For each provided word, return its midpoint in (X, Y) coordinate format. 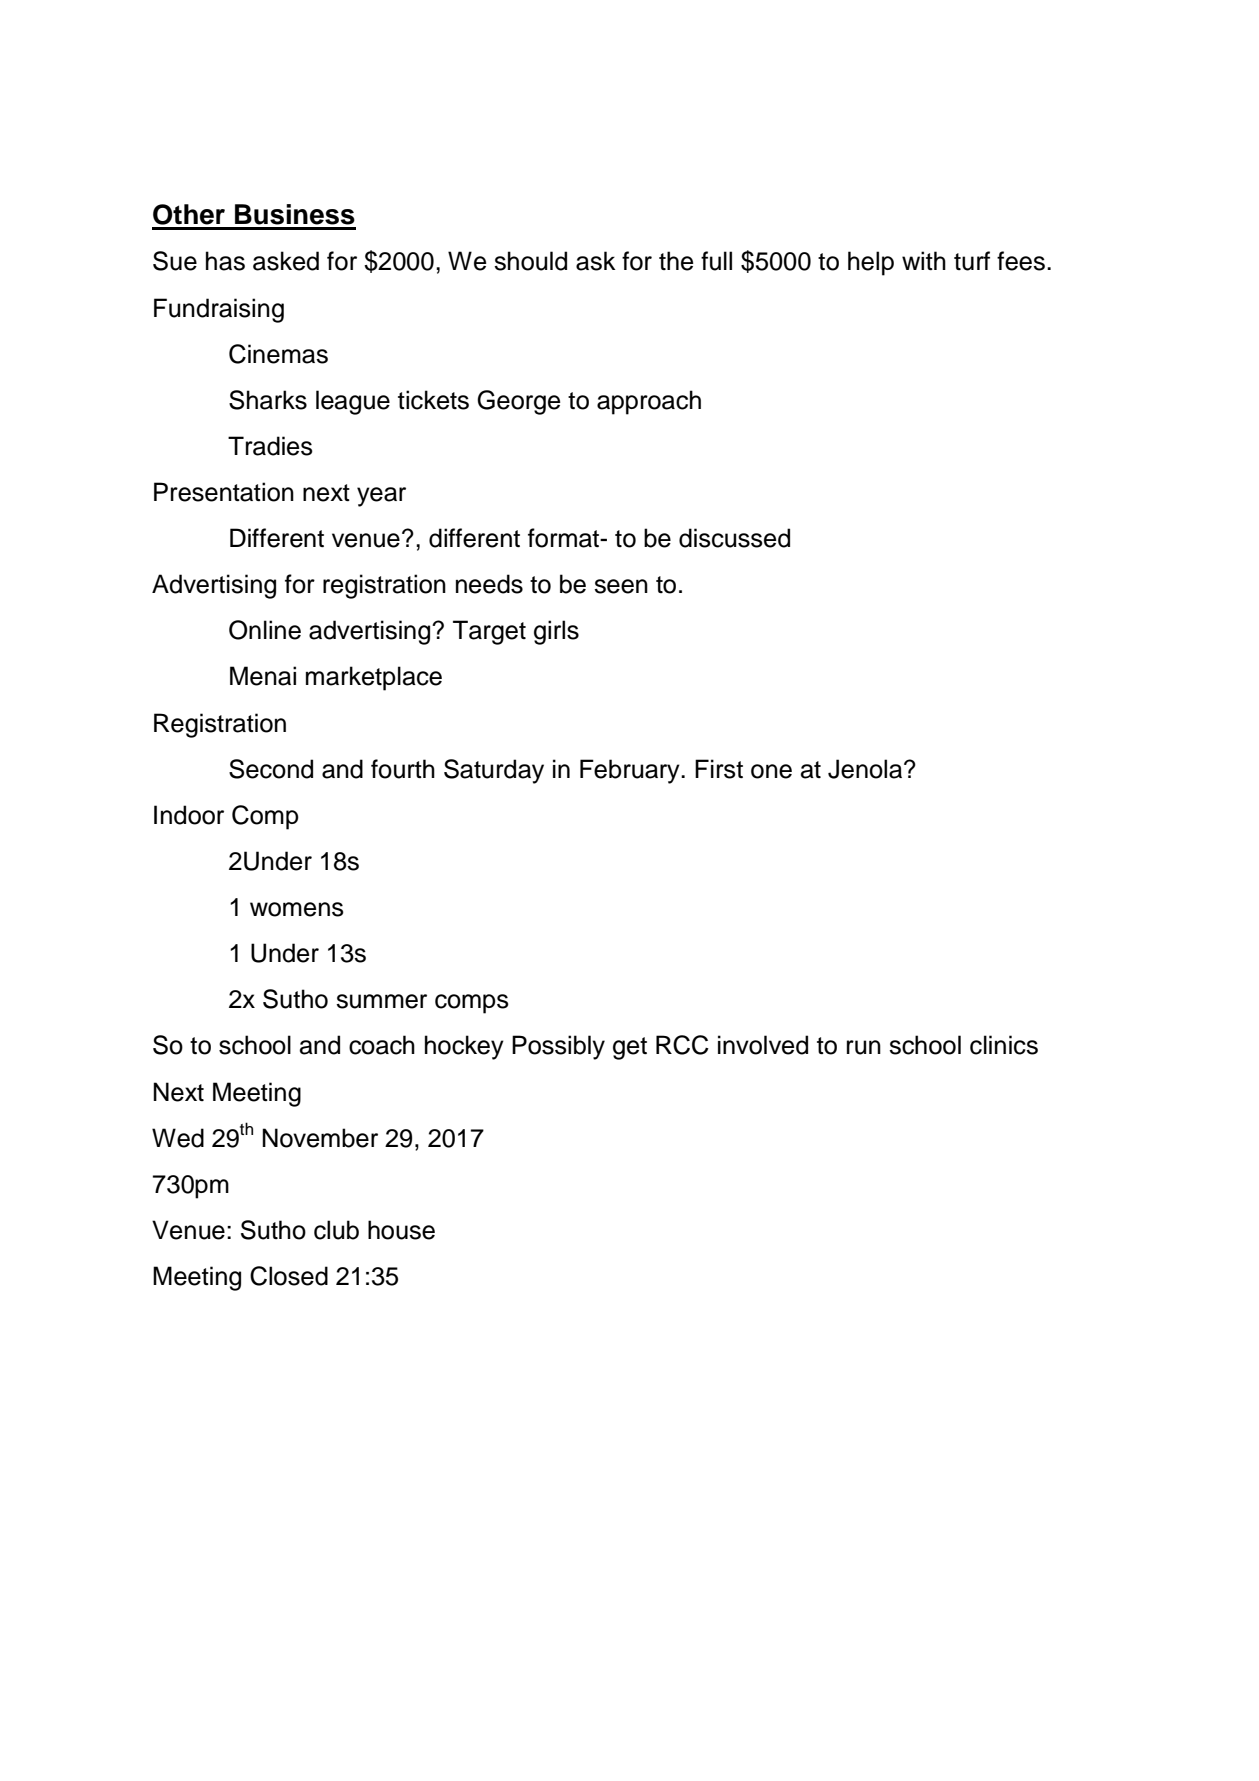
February (631, 771)
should (530, 261)
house (401, 1230)
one (771, 771)
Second (271, 769)
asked (286, 261)
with (924, 260)
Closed (289, 1276)
